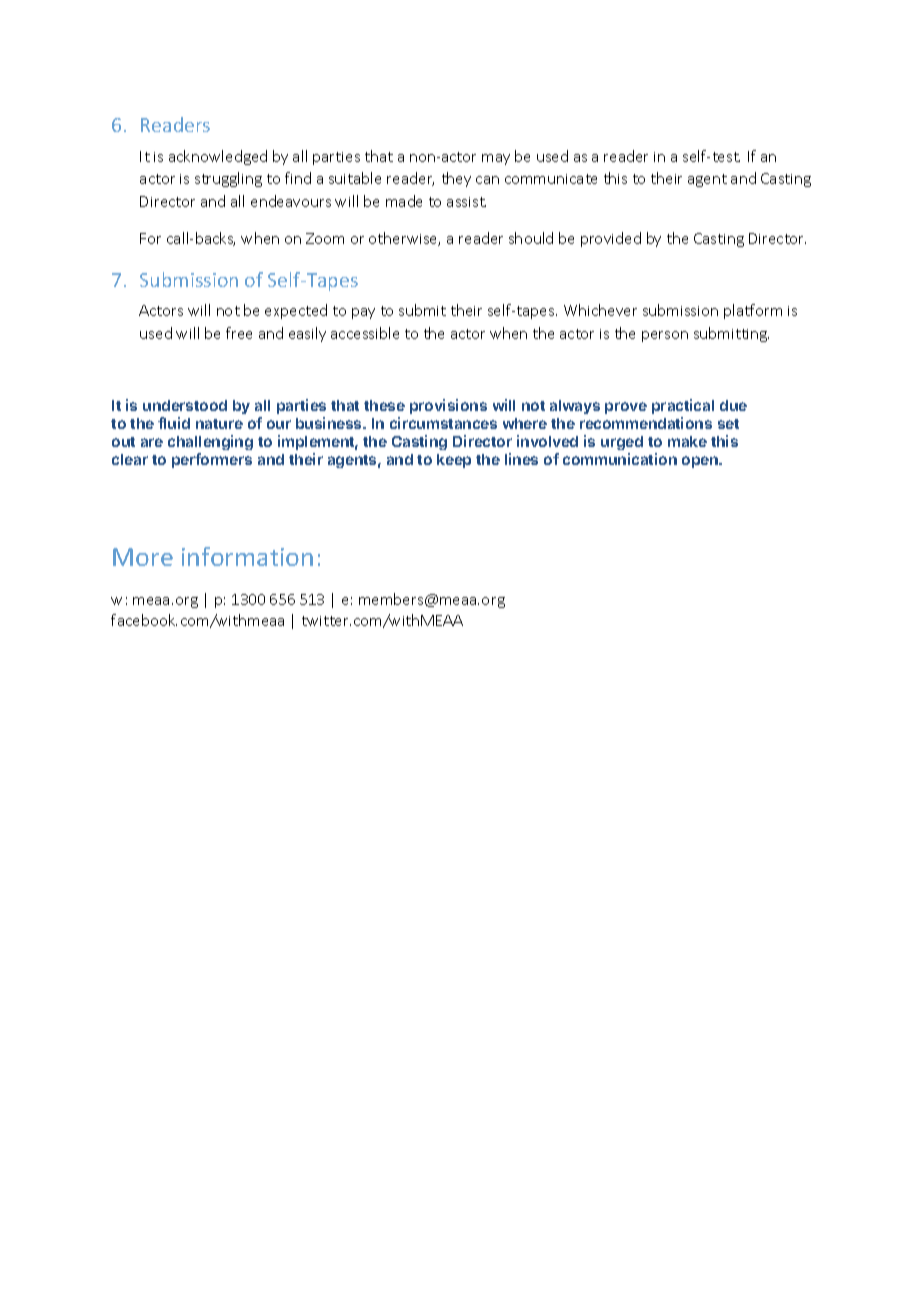 The image size is (924, 1307). What do you see at coordinates (365, 333) in the screenshot?
I see `accessible` at bounding box center [365, 333].
